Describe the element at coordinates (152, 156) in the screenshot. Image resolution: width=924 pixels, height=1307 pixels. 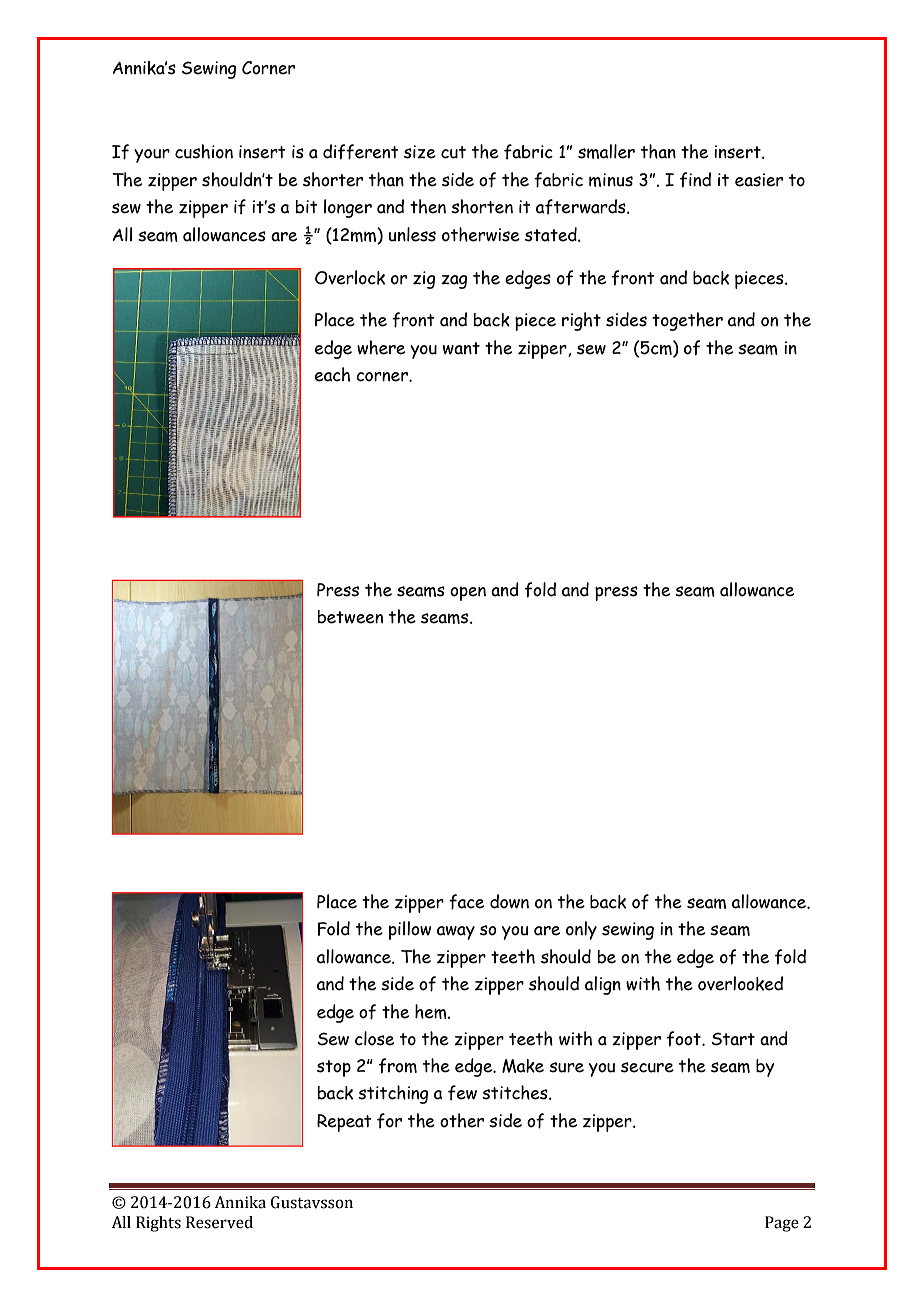
I see `your` at that location.
